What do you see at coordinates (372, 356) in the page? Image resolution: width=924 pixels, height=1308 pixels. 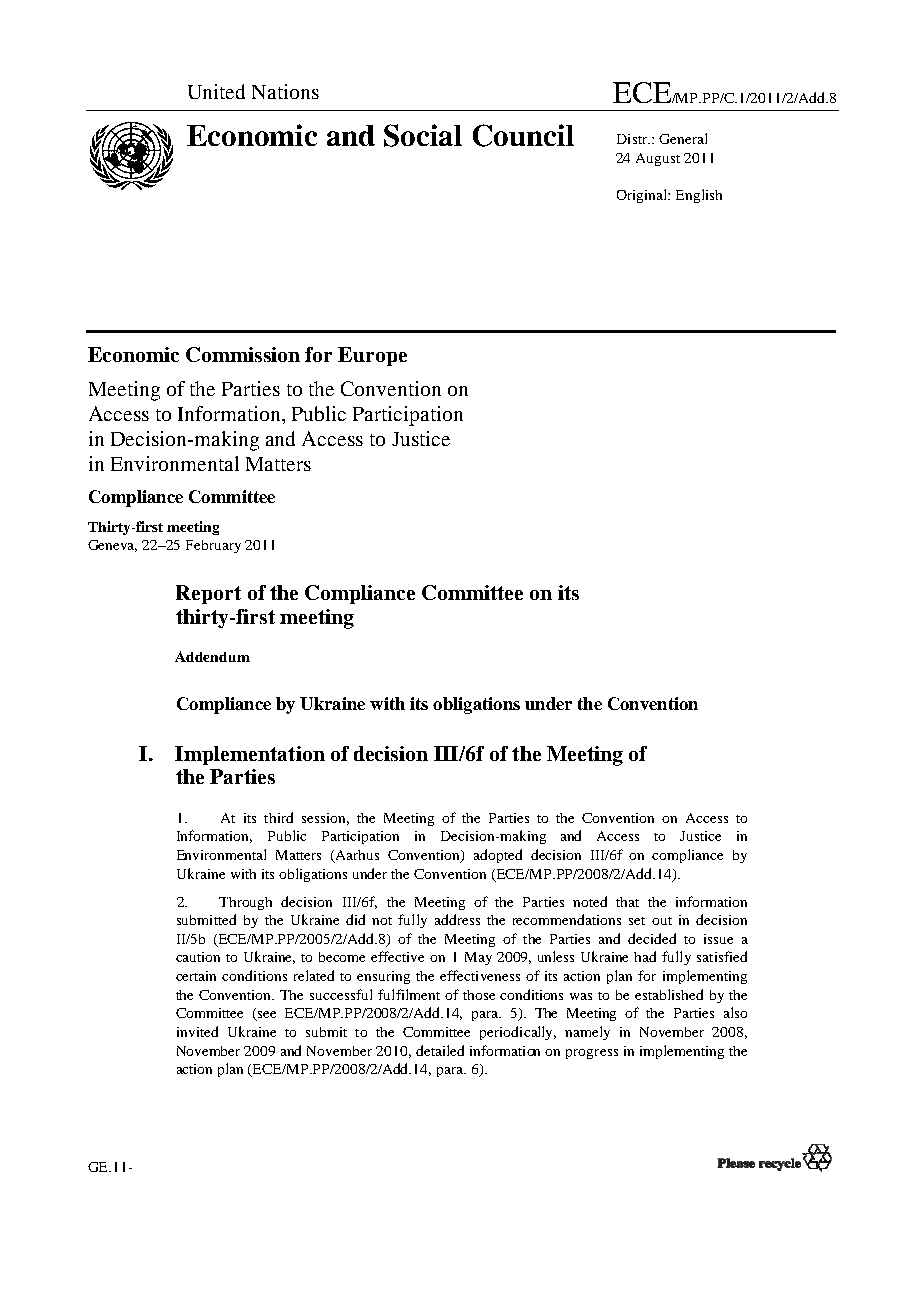 I see `Europe` at bounding box center [372, 356].
